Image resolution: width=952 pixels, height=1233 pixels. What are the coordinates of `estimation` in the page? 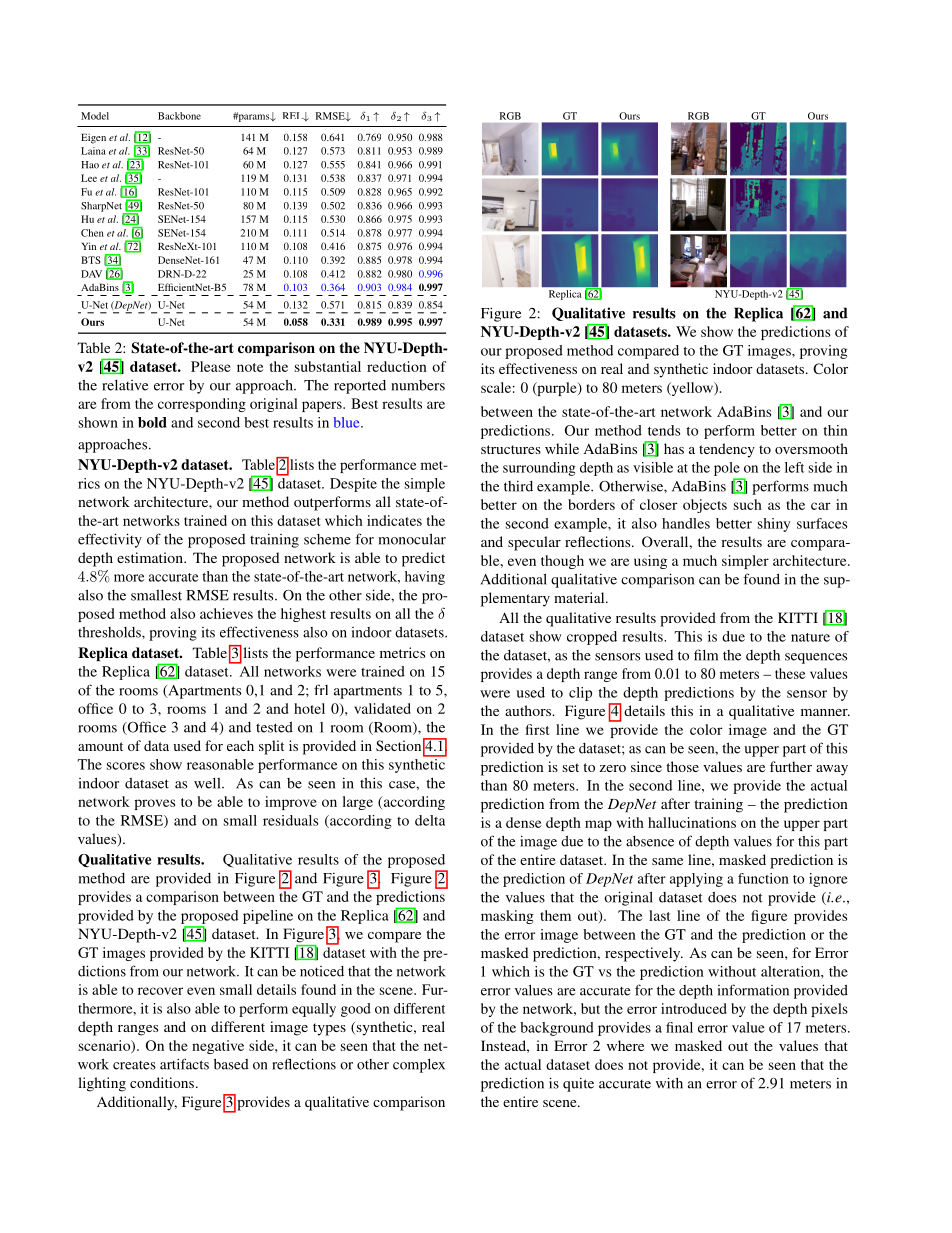 It's located at (151, 557).
